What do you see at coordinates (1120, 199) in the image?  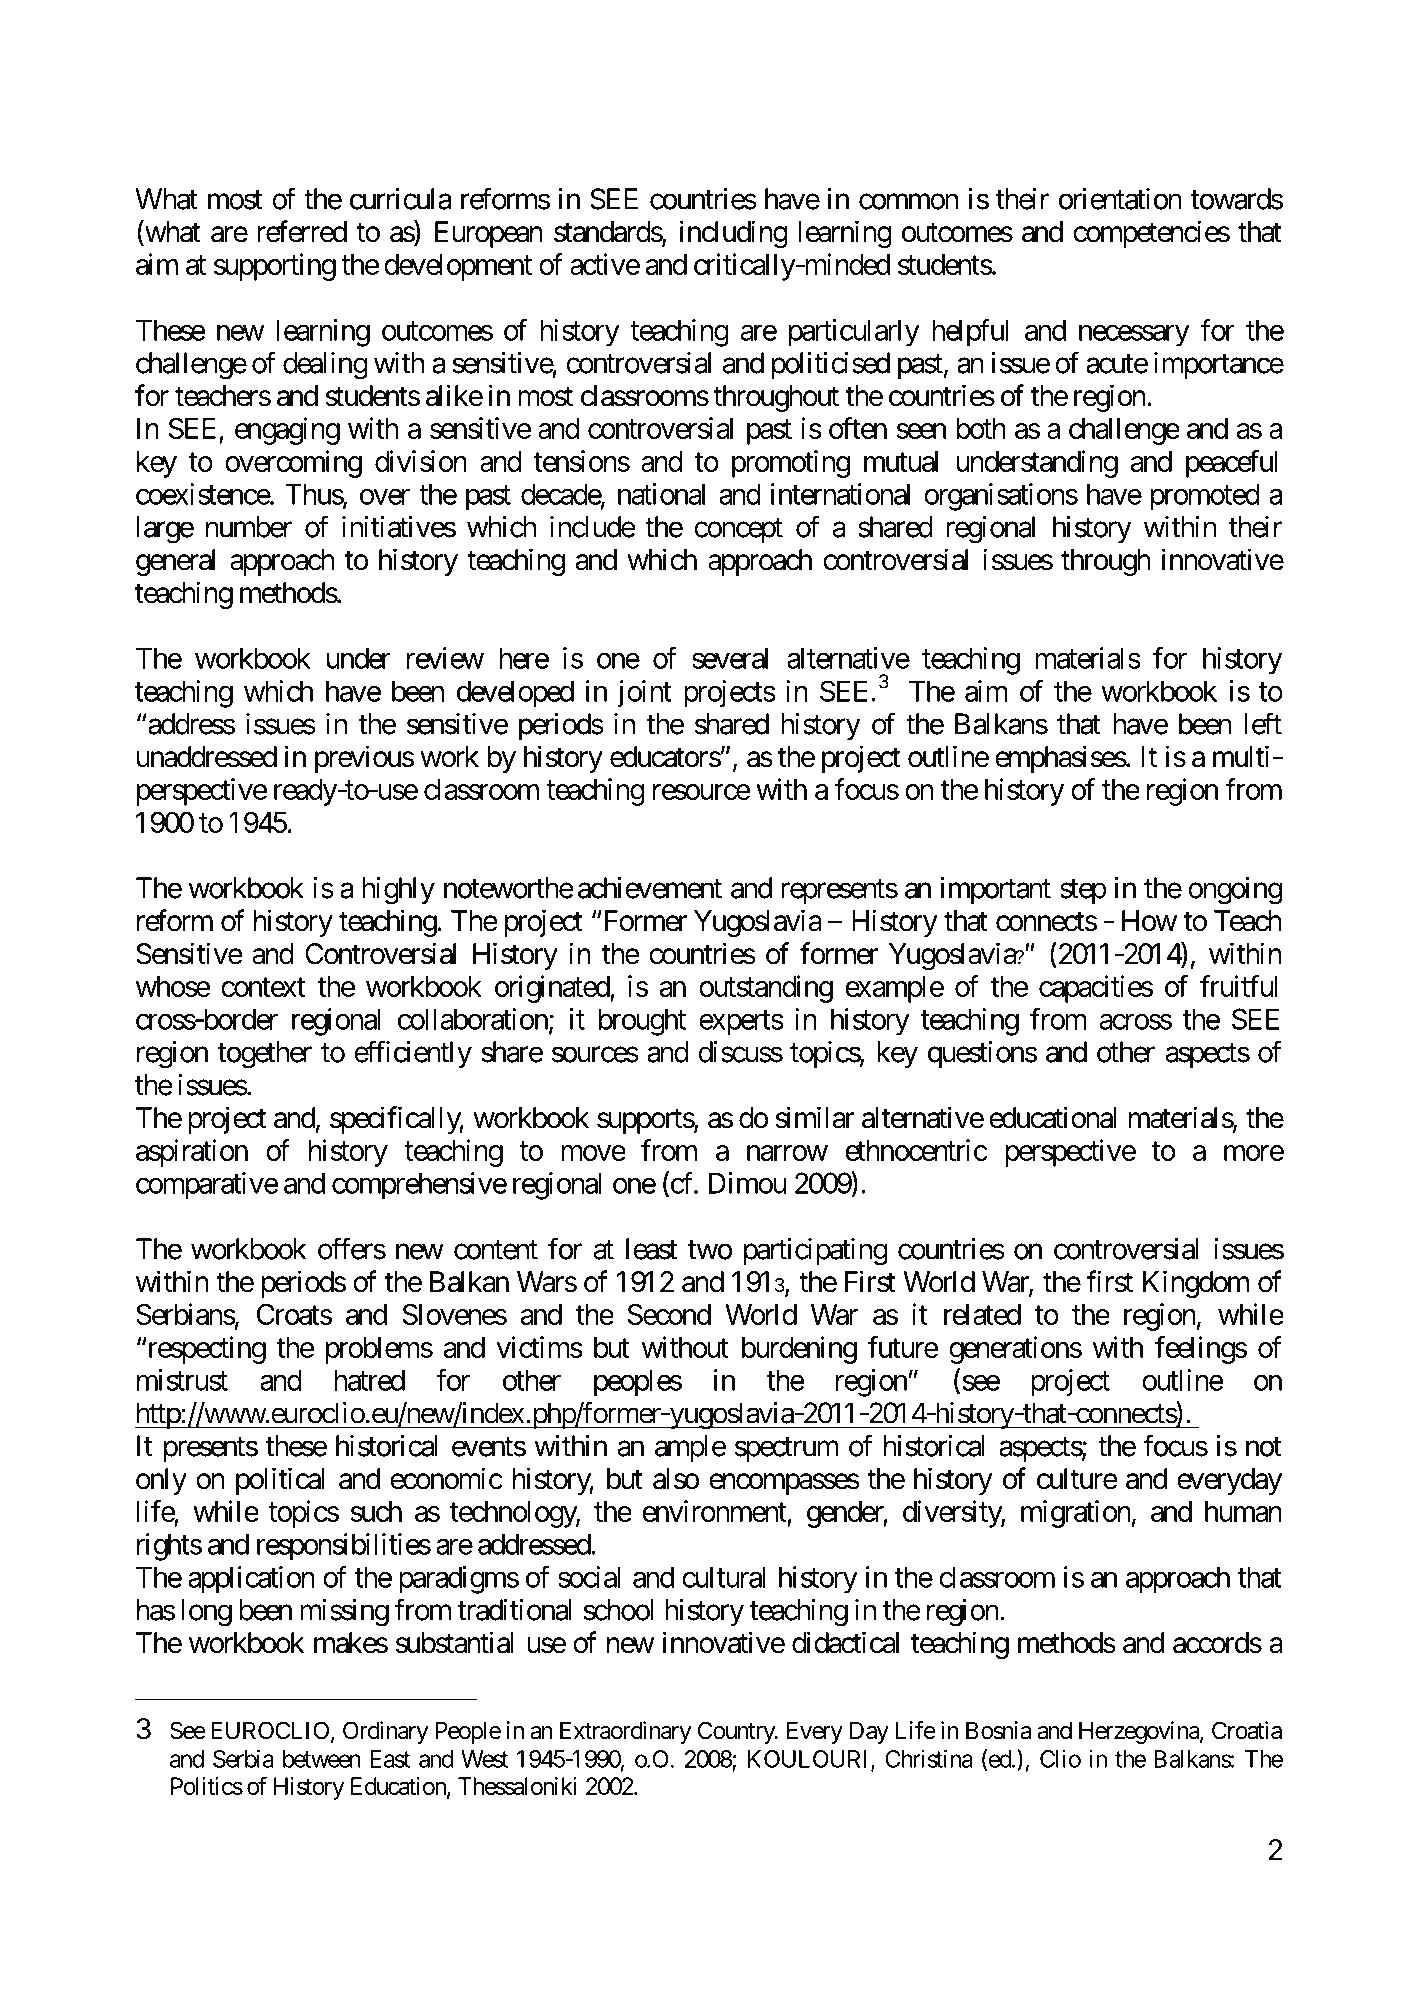 I see `orientation` at bounding box center [1120, 199].
